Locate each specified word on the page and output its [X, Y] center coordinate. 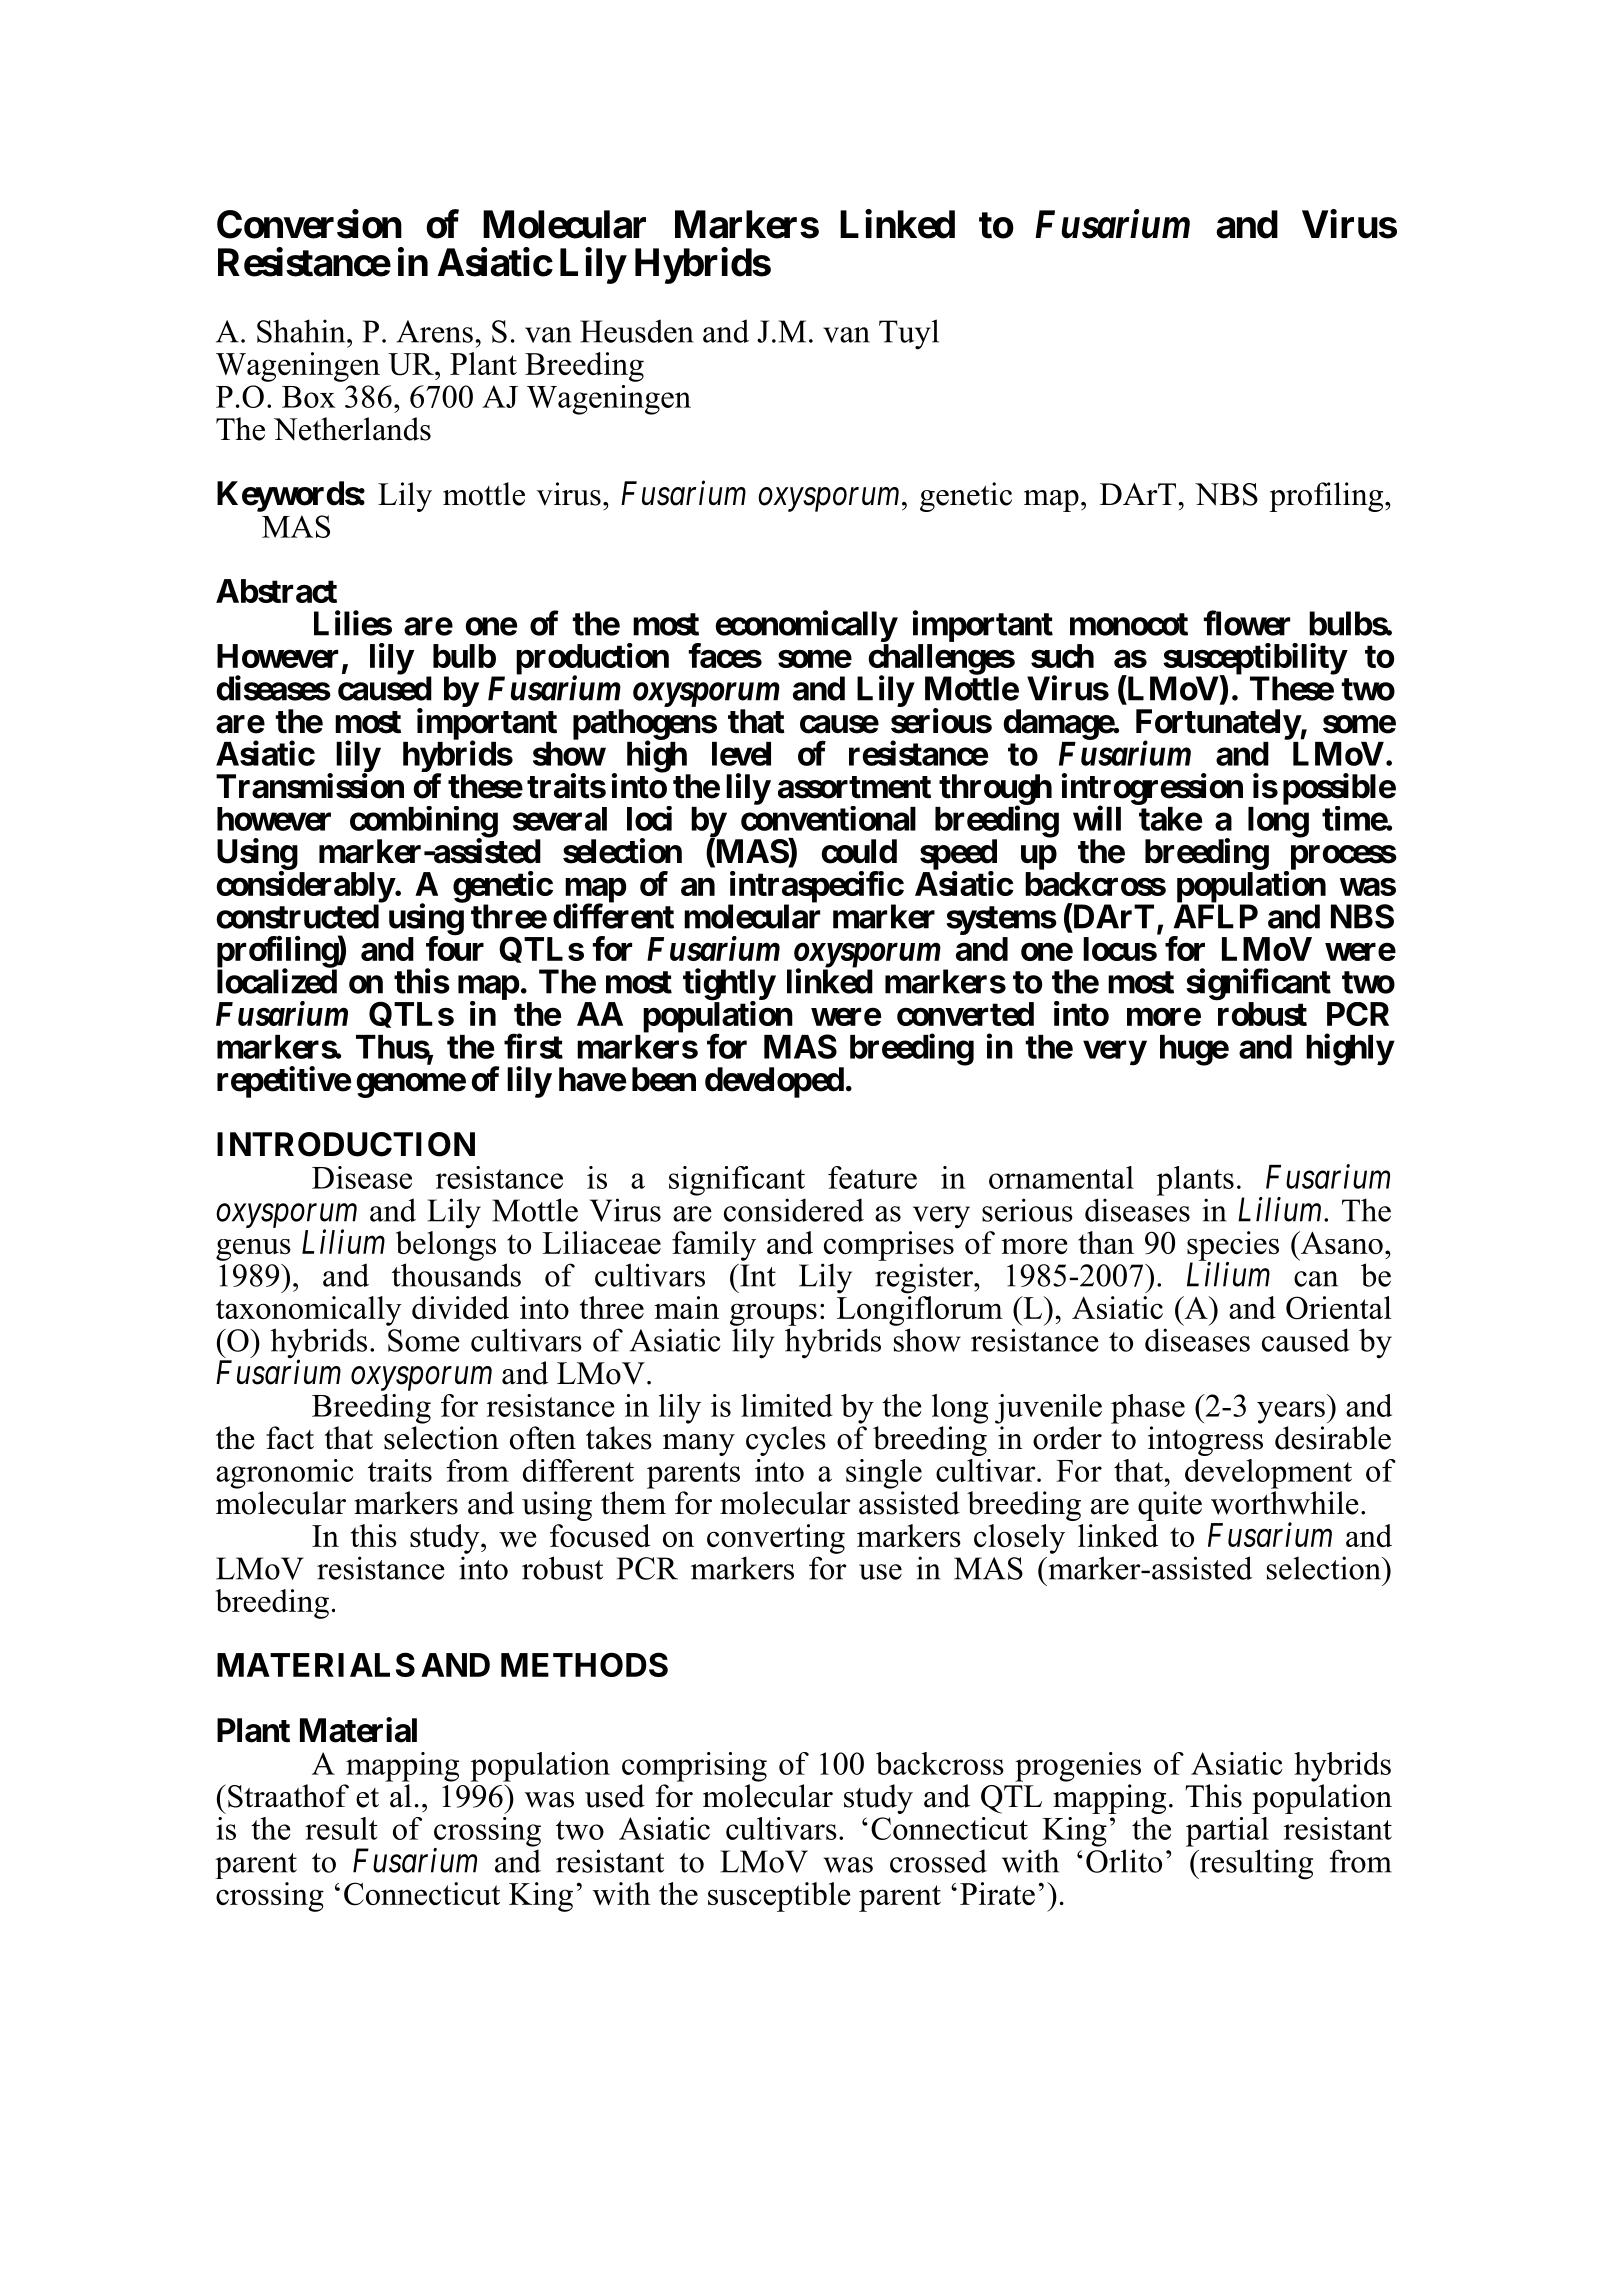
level [741, 754]
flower [1247, 623]
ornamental [1061, 1177]
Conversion [309, 224]
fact [290, 1438]
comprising [694, 1767]
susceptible [779, 1897]
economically [806, 626]
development [1268, 1474]
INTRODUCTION [346, 1144]
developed [774, 1082]
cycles [786, 1441]
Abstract [276, 591]
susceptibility [1255, 660]
